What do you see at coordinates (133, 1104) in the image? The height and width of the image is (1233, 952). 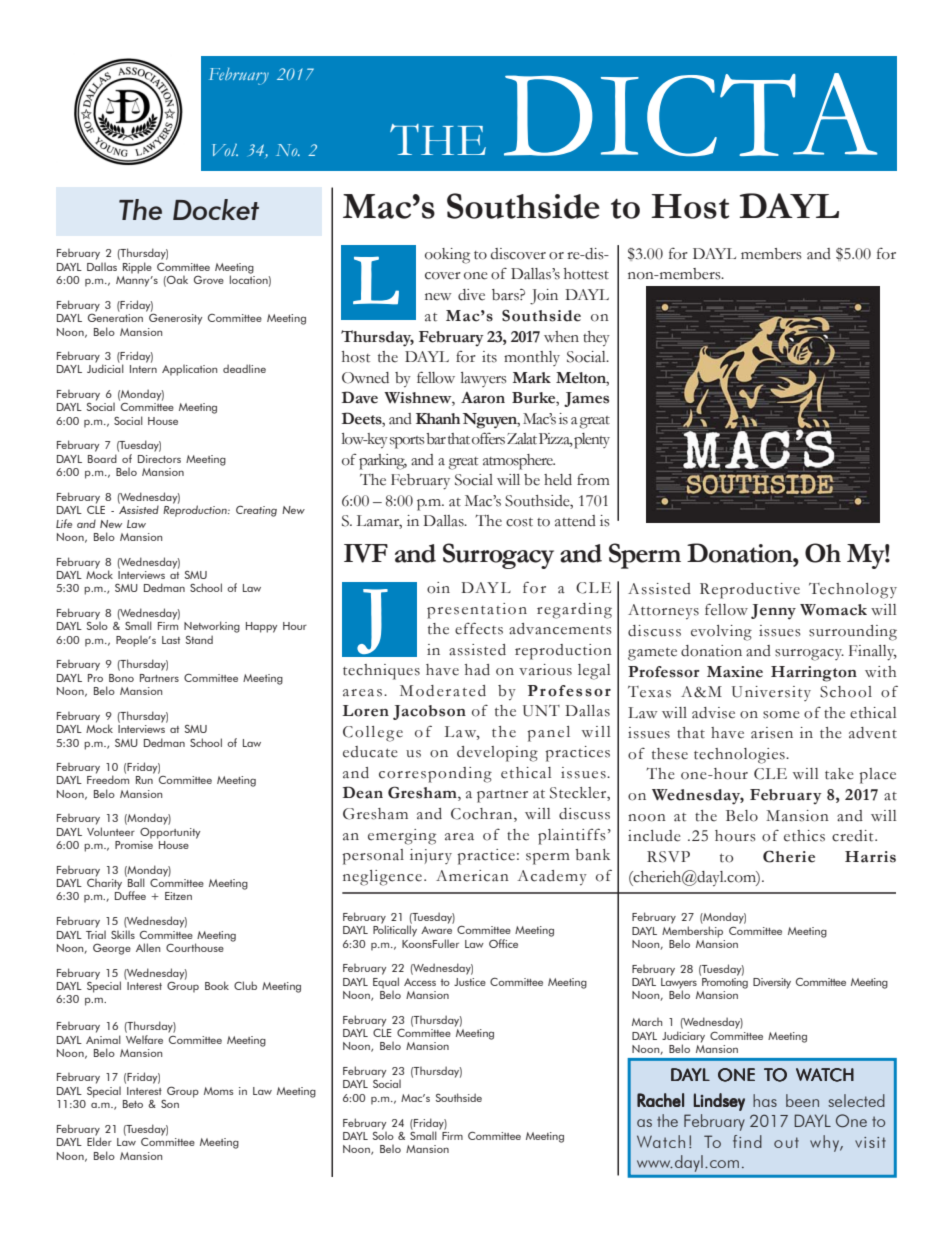 I see `Beto` at bounding box center [133, 1104].
